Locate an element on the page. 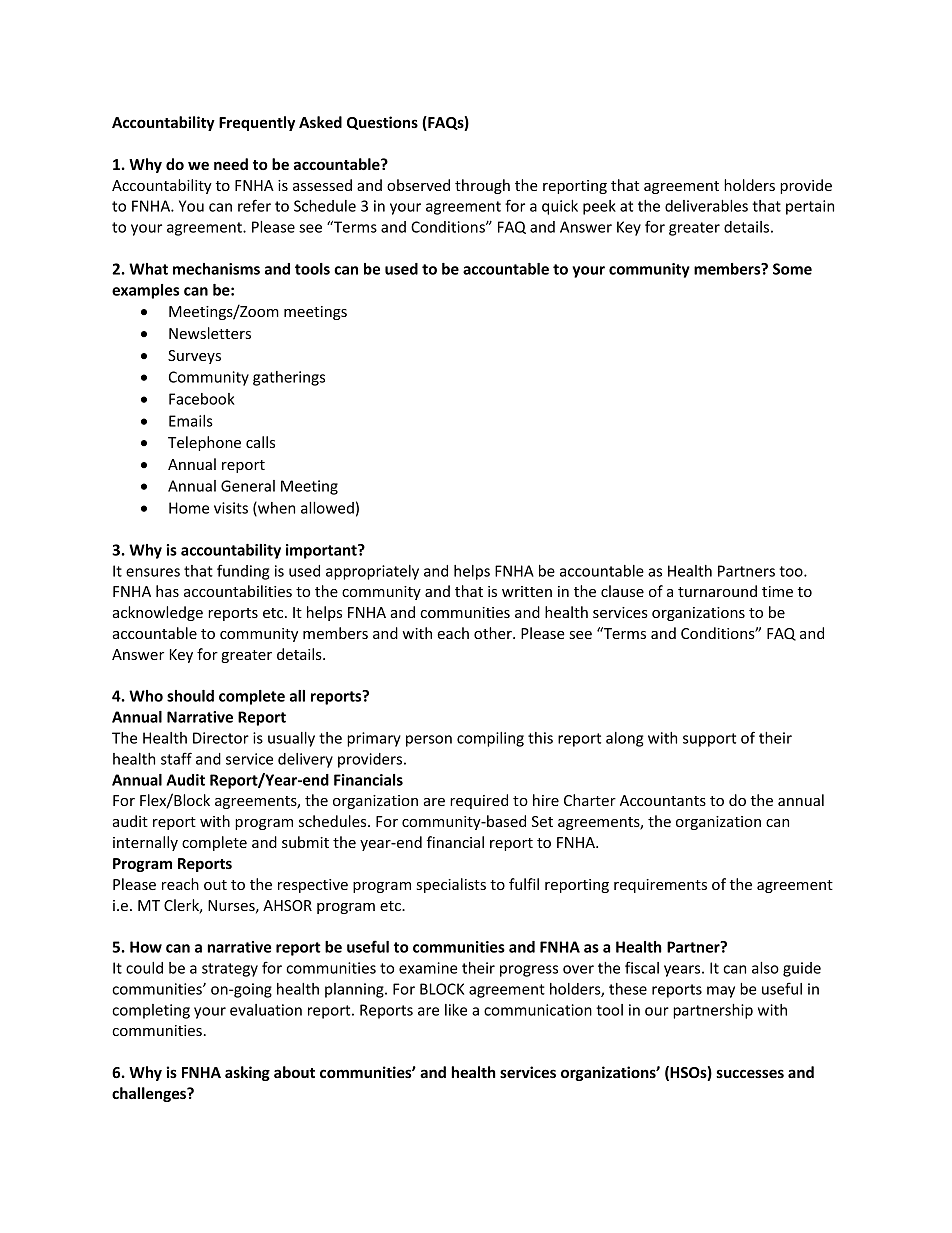  through is located at coordinates (482, 186).
